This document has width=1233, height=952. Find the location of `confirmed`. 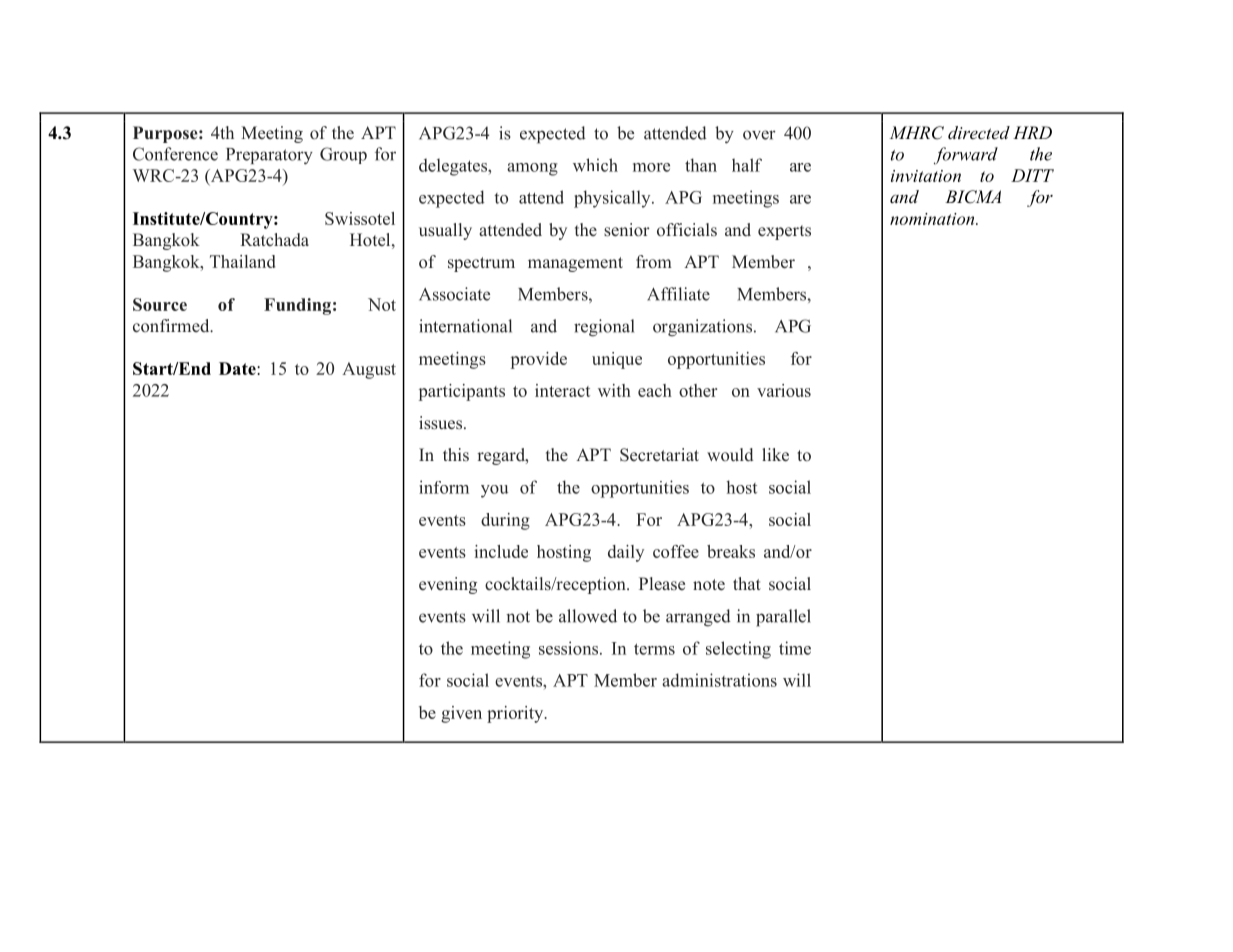

confirmed is located at coordinates (172, 325).
